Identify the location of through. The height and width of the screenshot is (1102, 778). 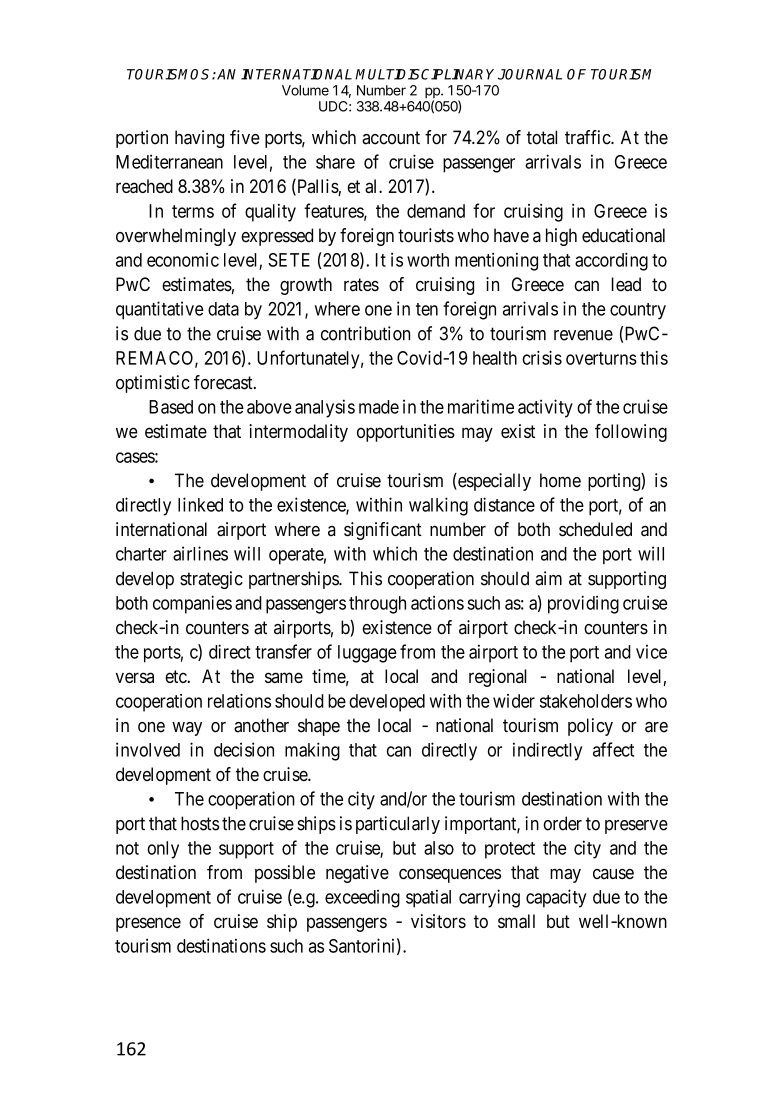
(377, 605).
